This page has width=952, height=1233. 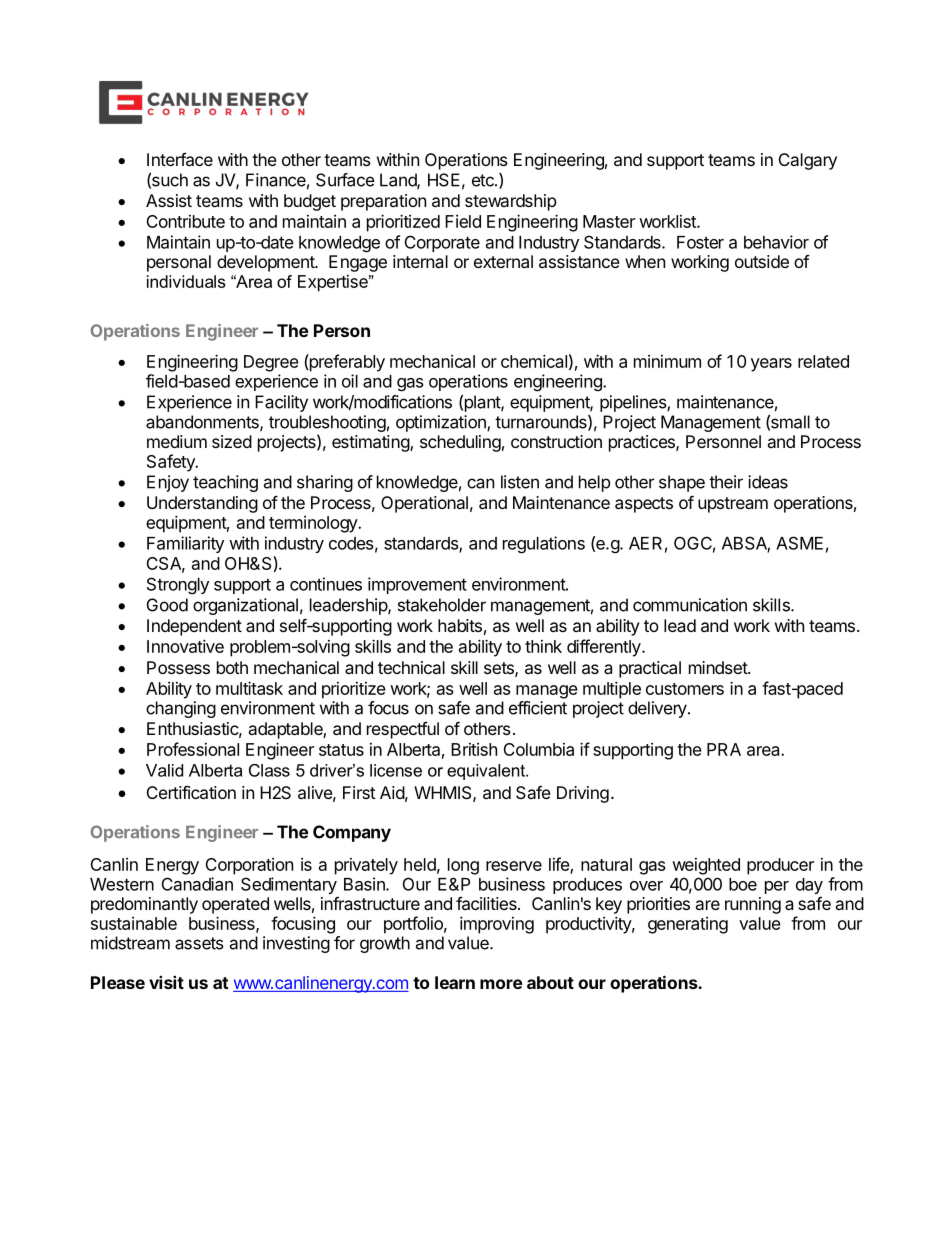 I want to click on Strongly, so click(x=178, y=586).
